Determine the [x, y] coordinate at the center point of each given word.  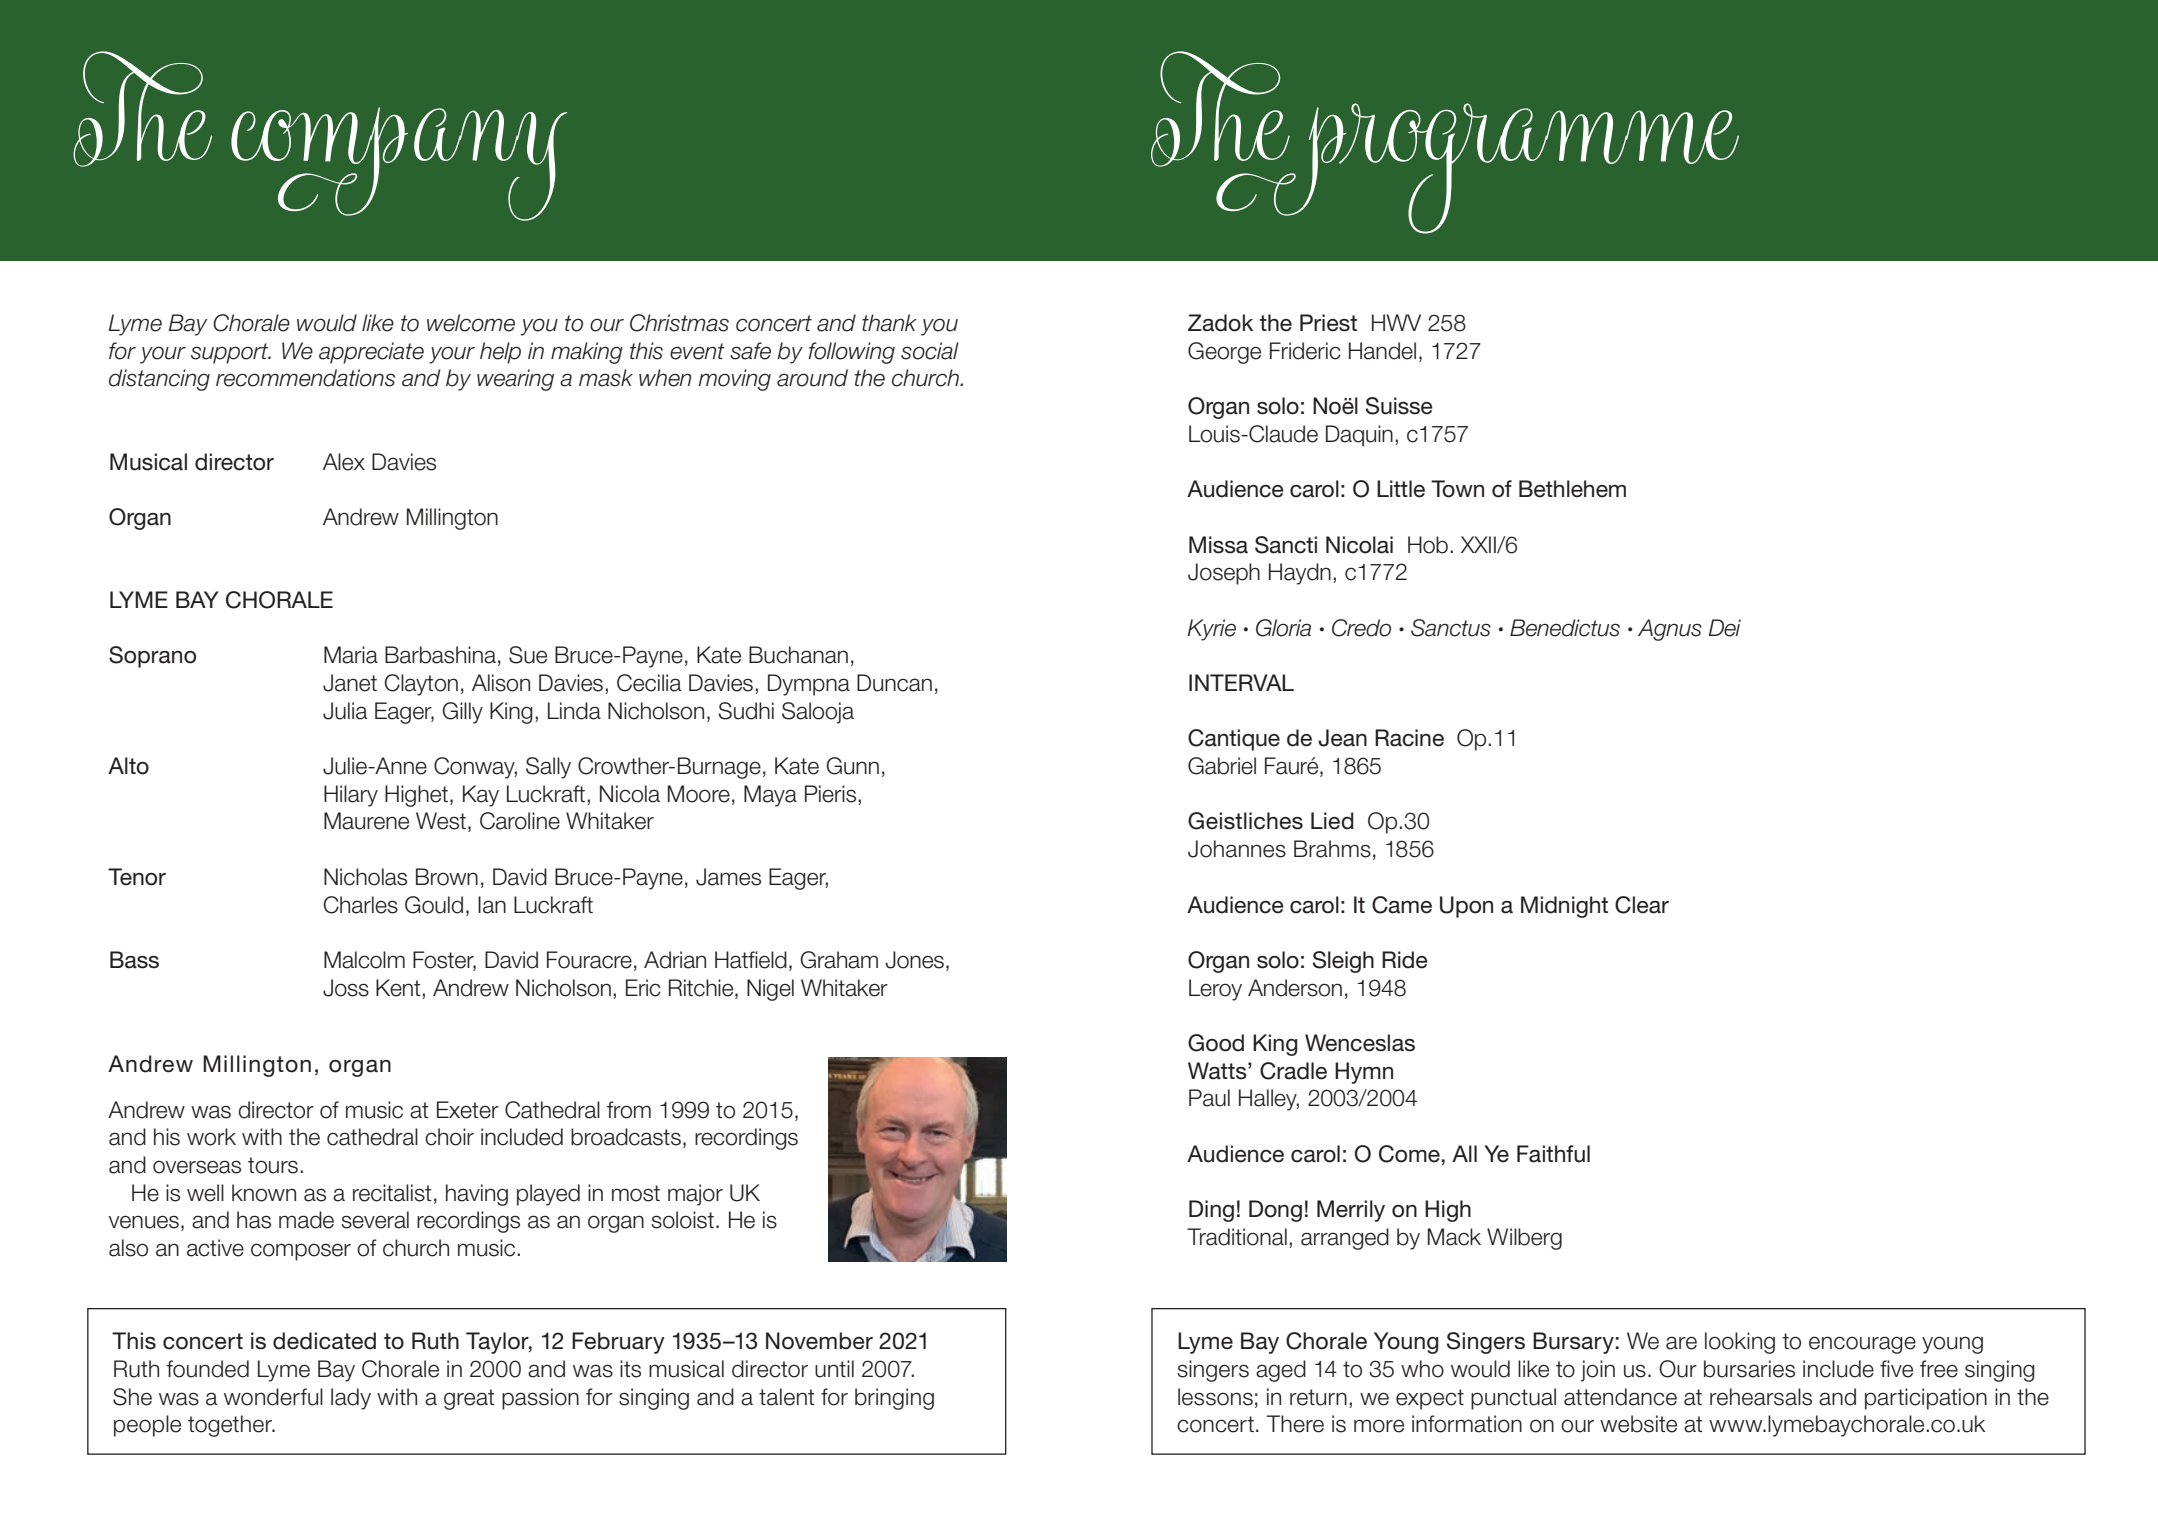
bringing [894, 1399]
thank [889, 323]
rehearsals [1761, 1397]
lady [351, 1399]
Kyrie [1211, 630]
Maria [351, 655]
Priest [1328, 323]
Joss [346, 988]
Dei [1724, 628]
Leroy [1215, 990]
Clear [1642, 905]
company [399, 164]
